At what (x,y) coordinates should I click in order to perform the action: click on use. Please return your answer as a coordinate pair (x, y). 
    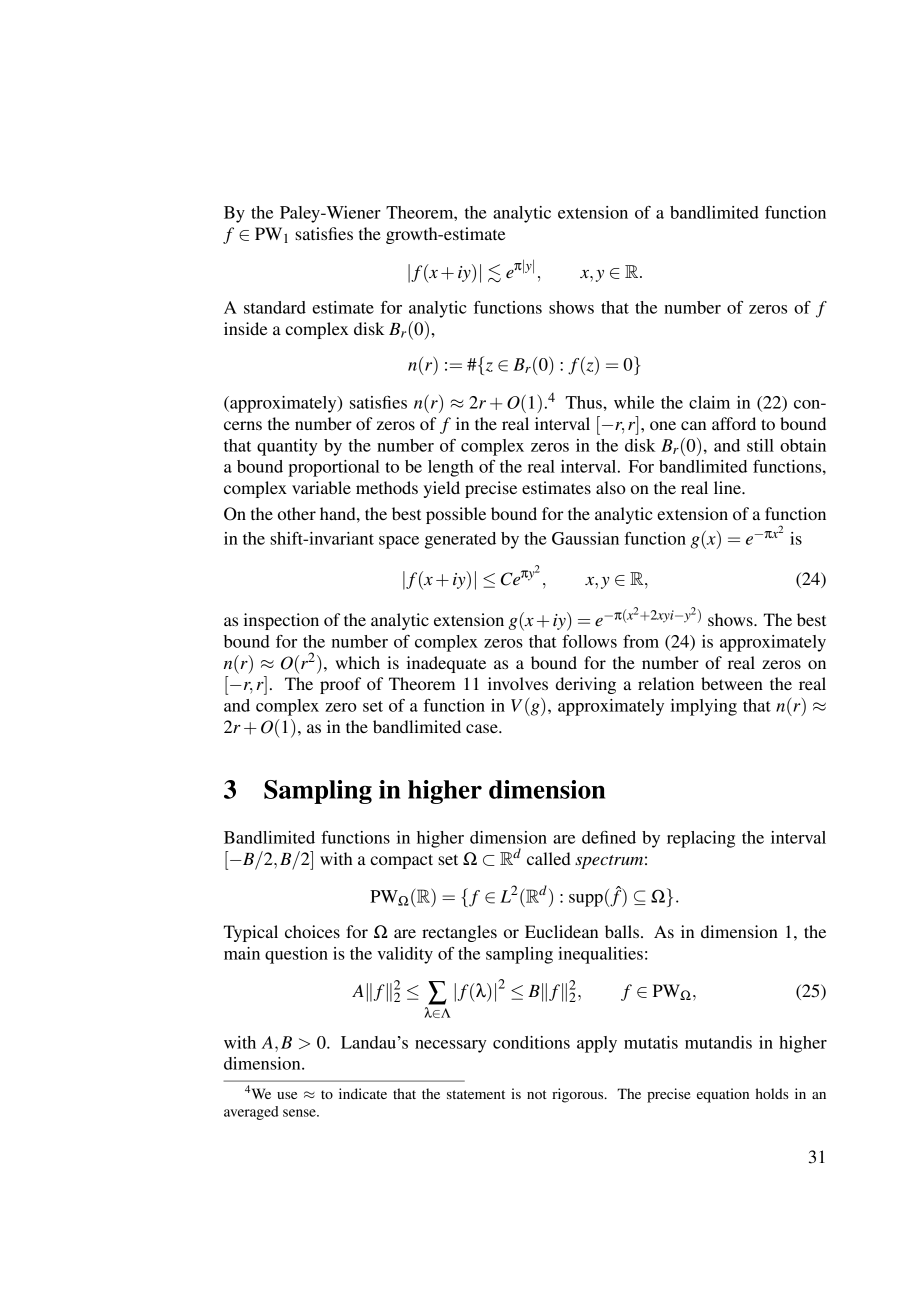
    Looking at the image, I should click on (287, 1095).
